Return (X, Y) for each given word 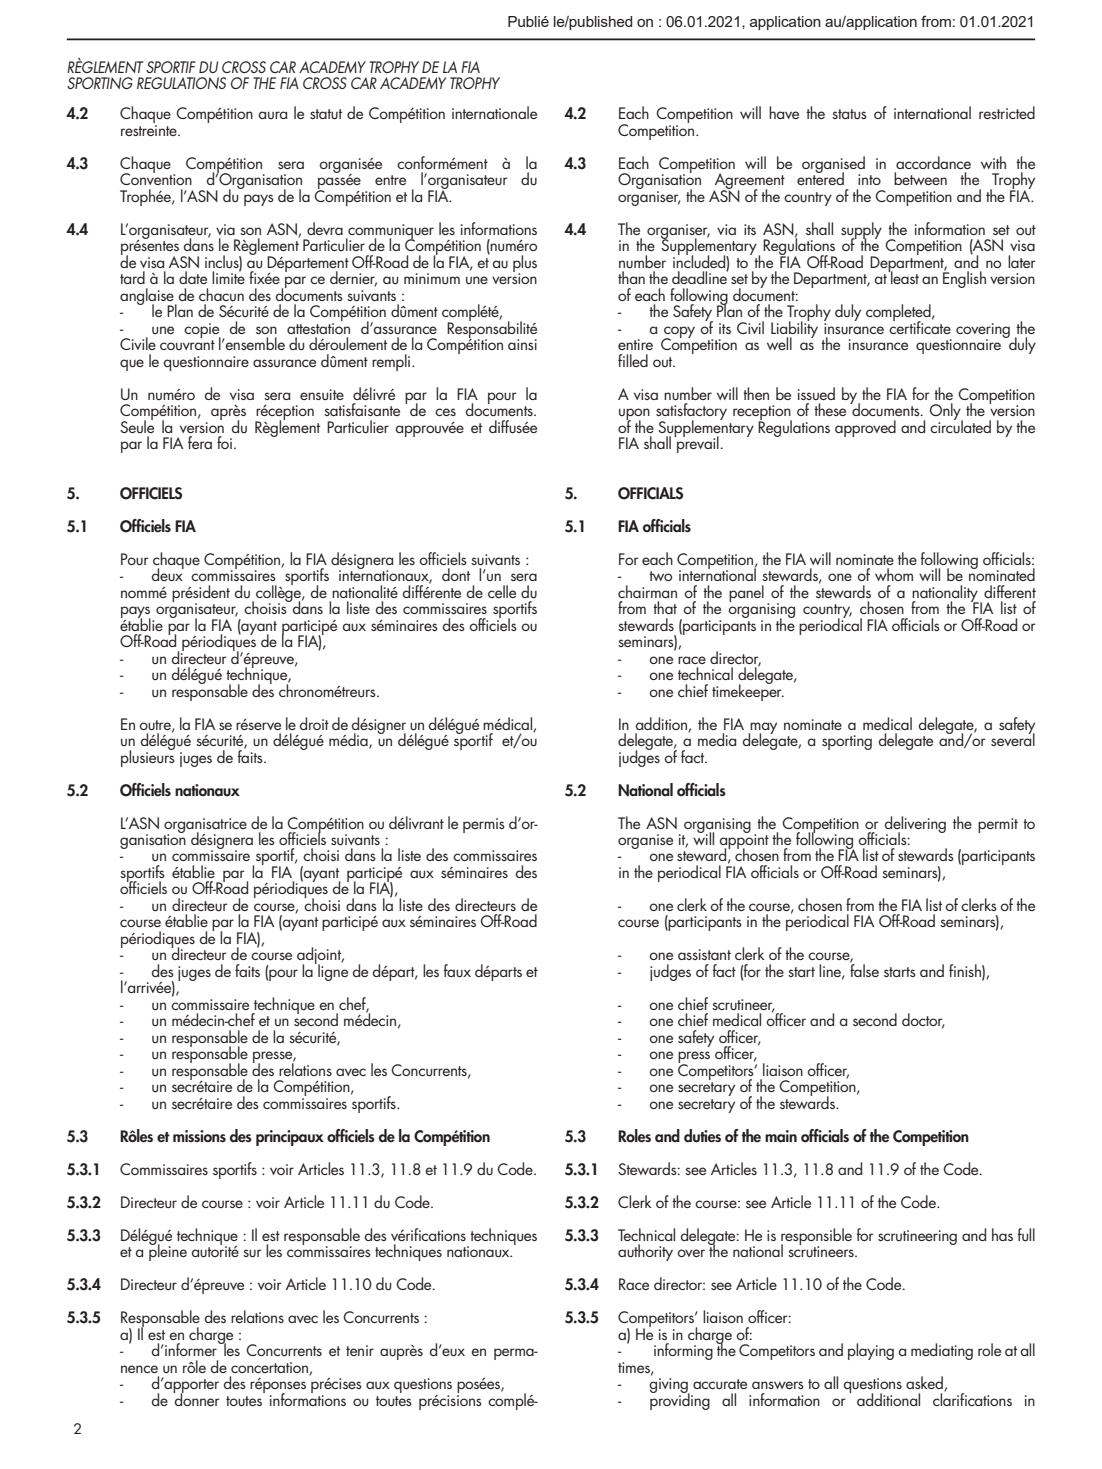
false (864, 969)
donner (196, 1398)
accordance (933, 162)
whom (894, 574)
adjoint (320, 957)
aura (272, 115)
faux (457, 970)
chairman (647, 591)
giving (669, 1387)
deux (167, 573)
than (631, 277)
